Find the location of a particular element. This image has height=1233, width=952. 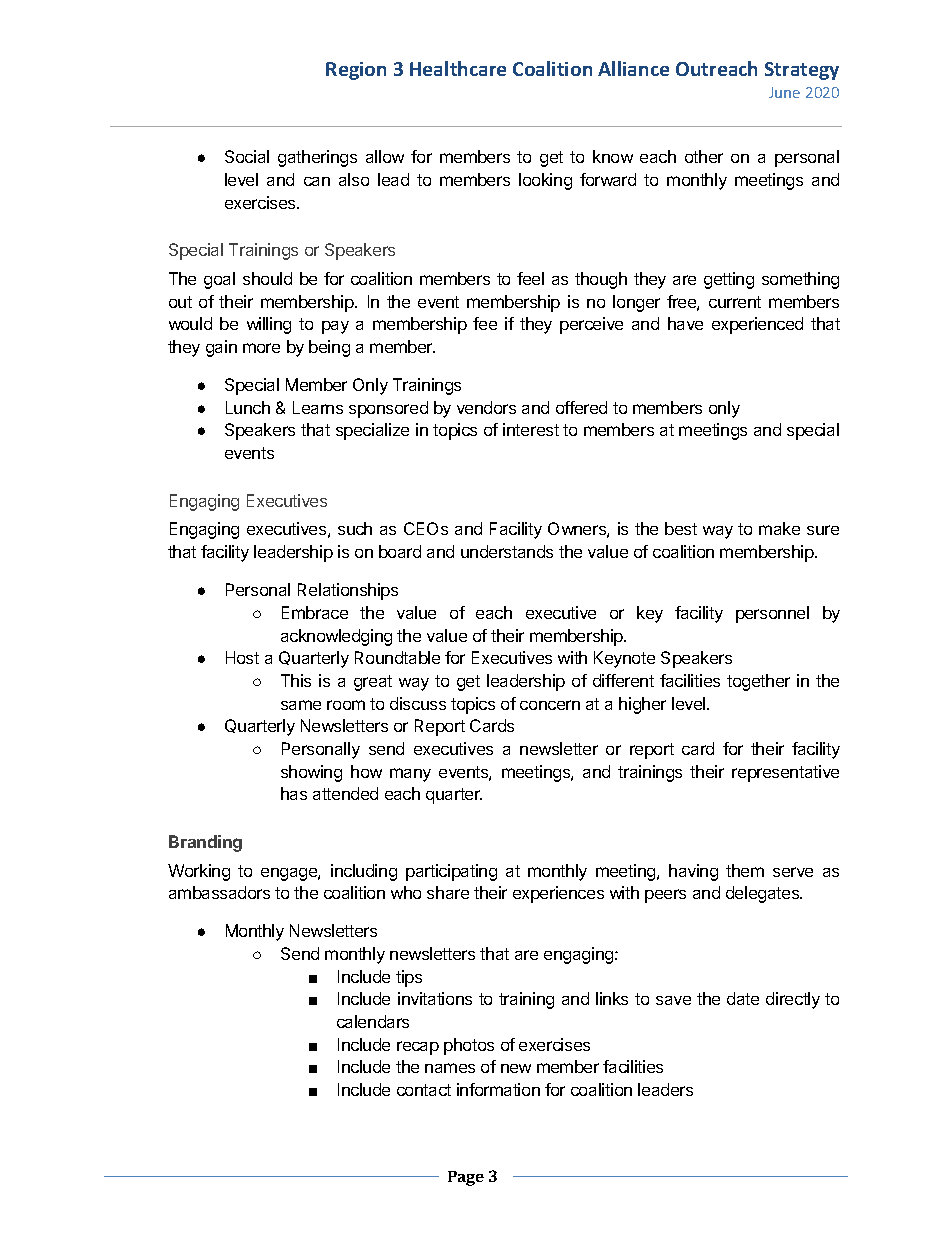

concern is located at coordinates (550, 705).
